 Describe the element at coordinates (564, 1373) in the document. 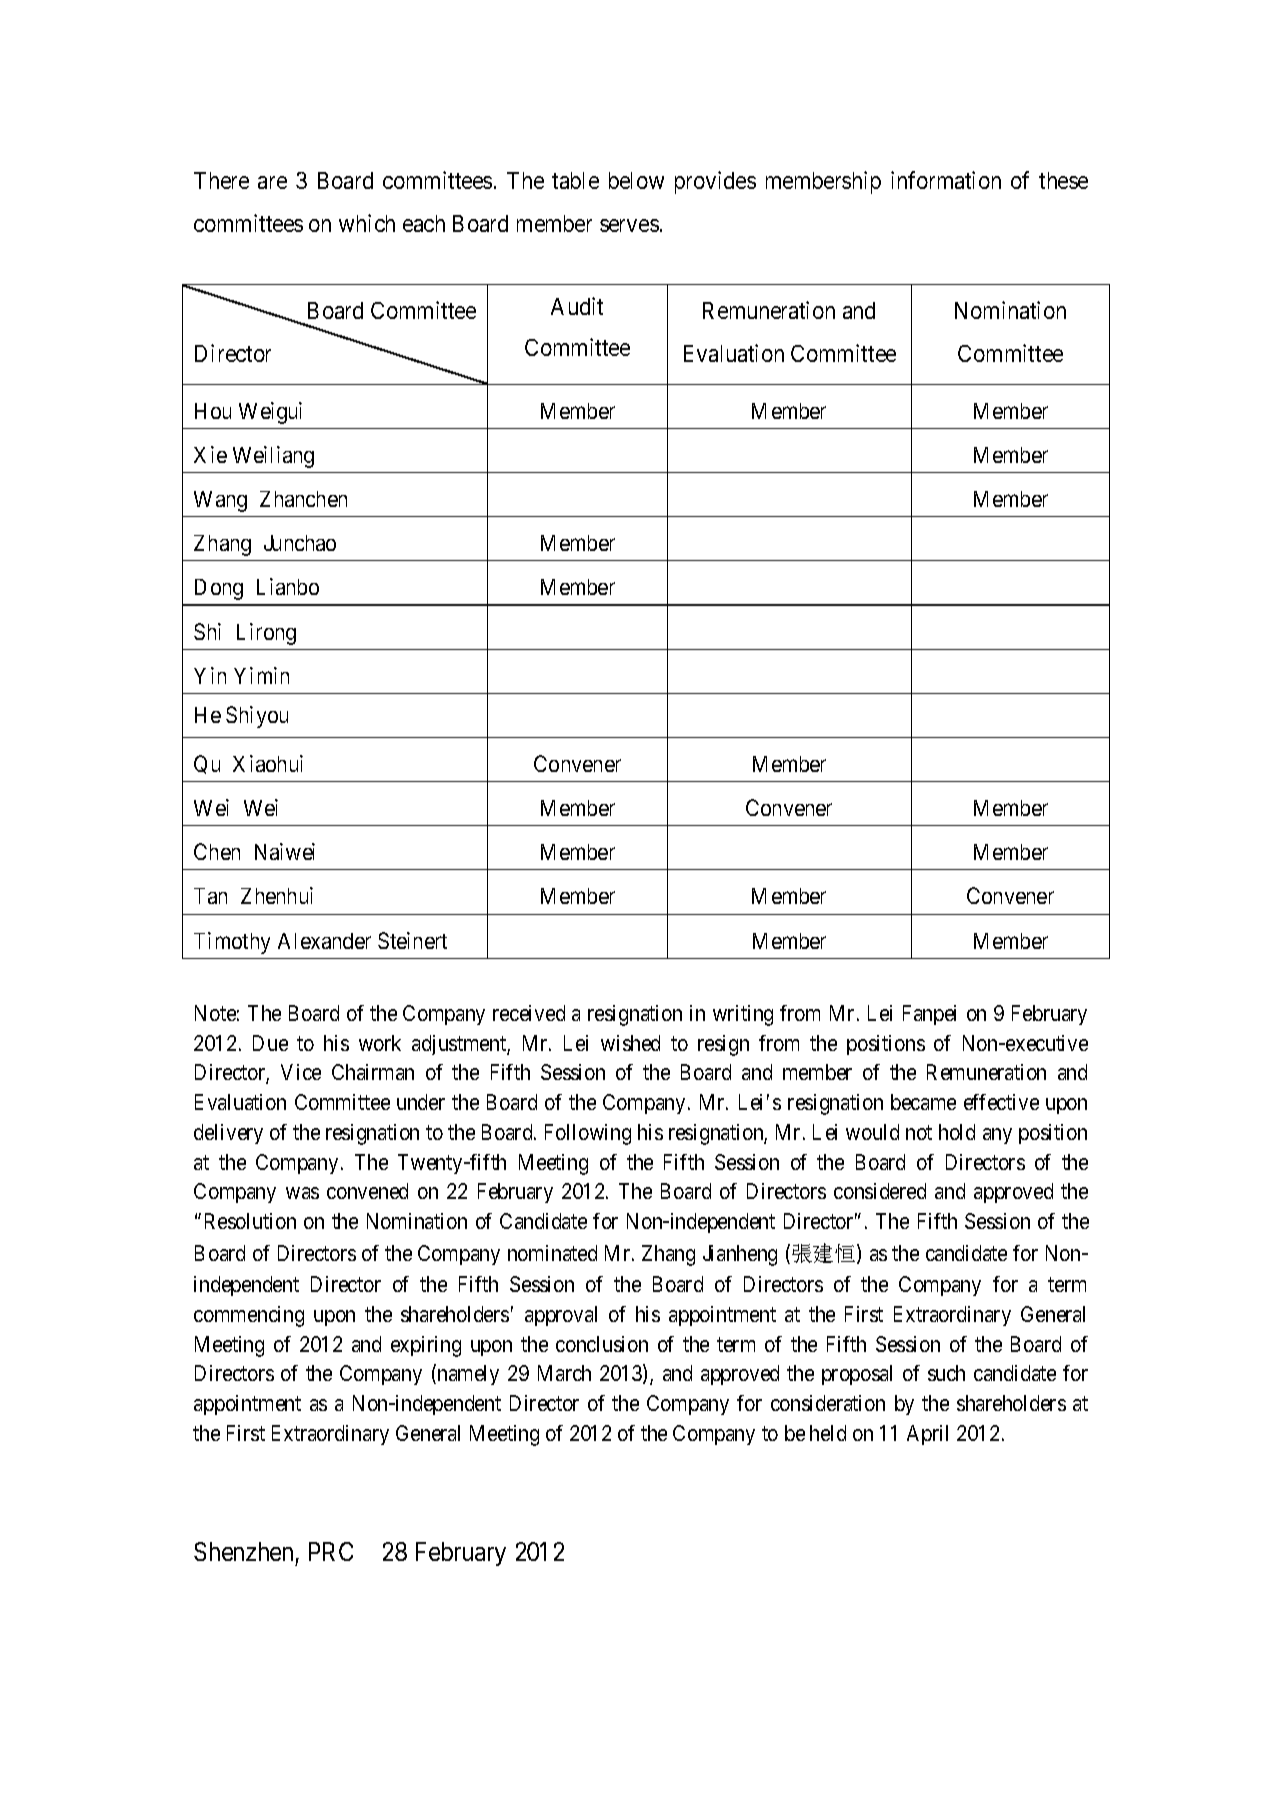

I see `March` at that location.
